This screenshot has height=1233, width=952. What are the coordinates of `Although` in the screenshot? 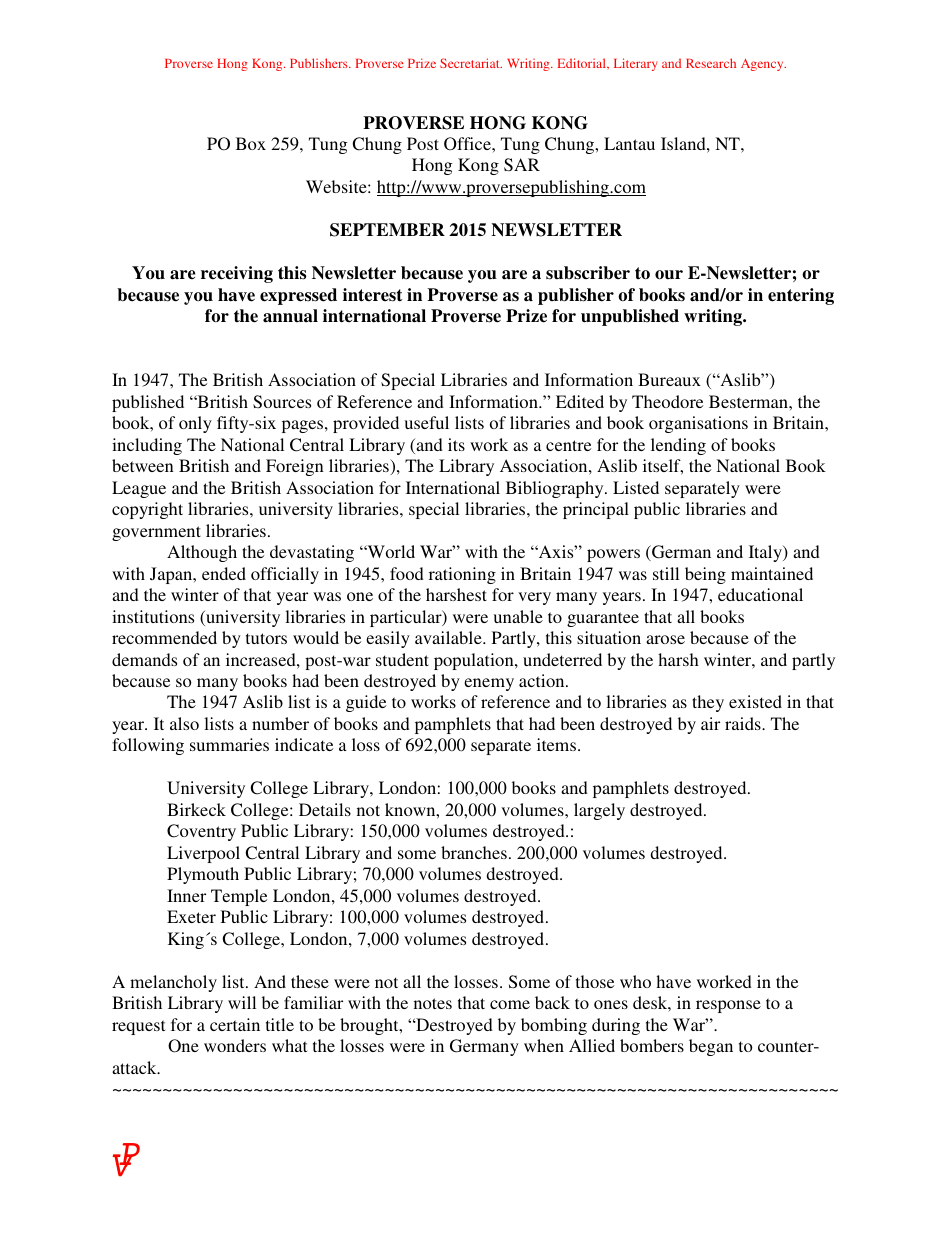 It's located at (202, 553).
